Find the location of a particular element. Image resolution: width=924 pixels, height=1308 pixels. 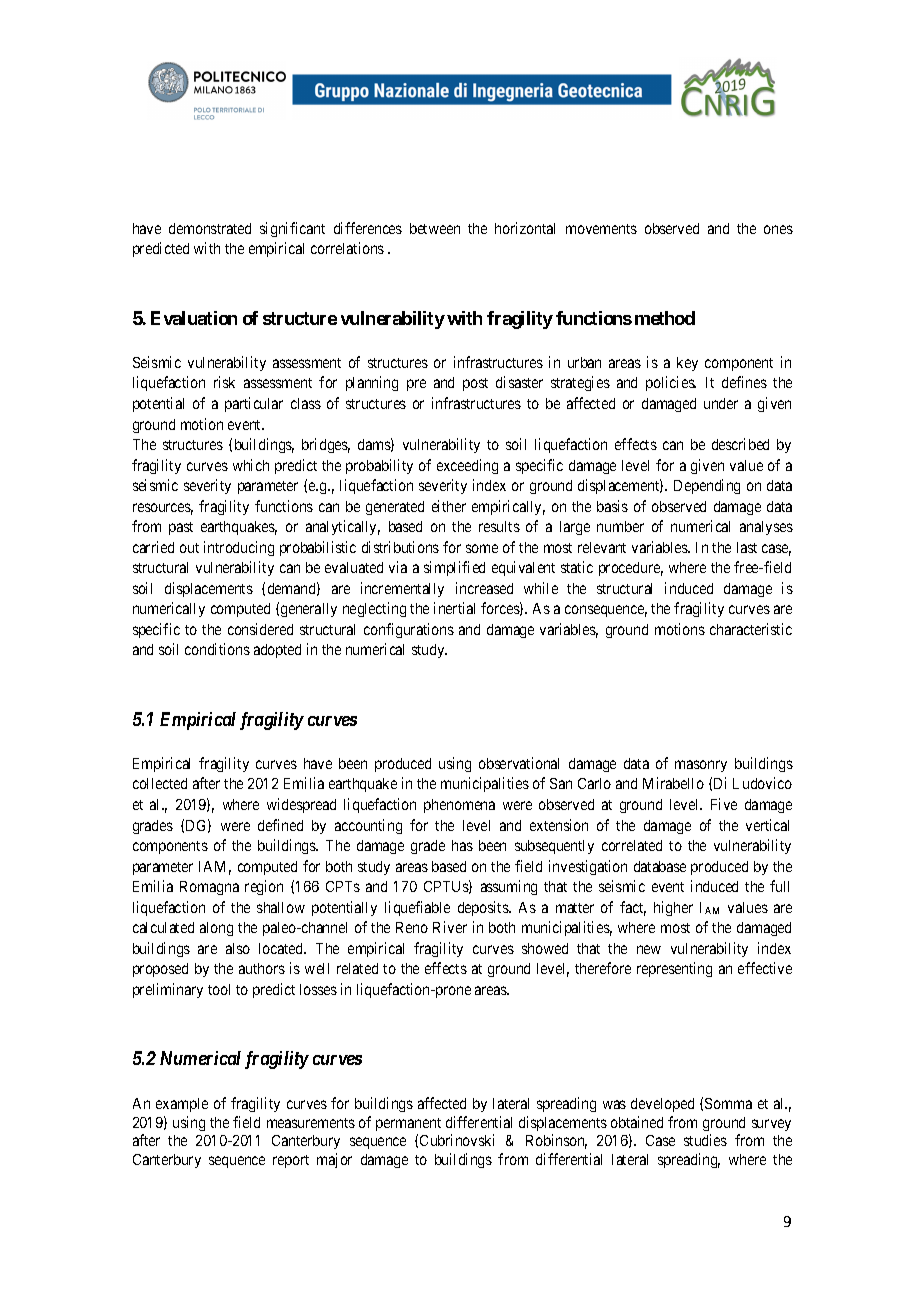

particular is located at coordinates (254, 404).
